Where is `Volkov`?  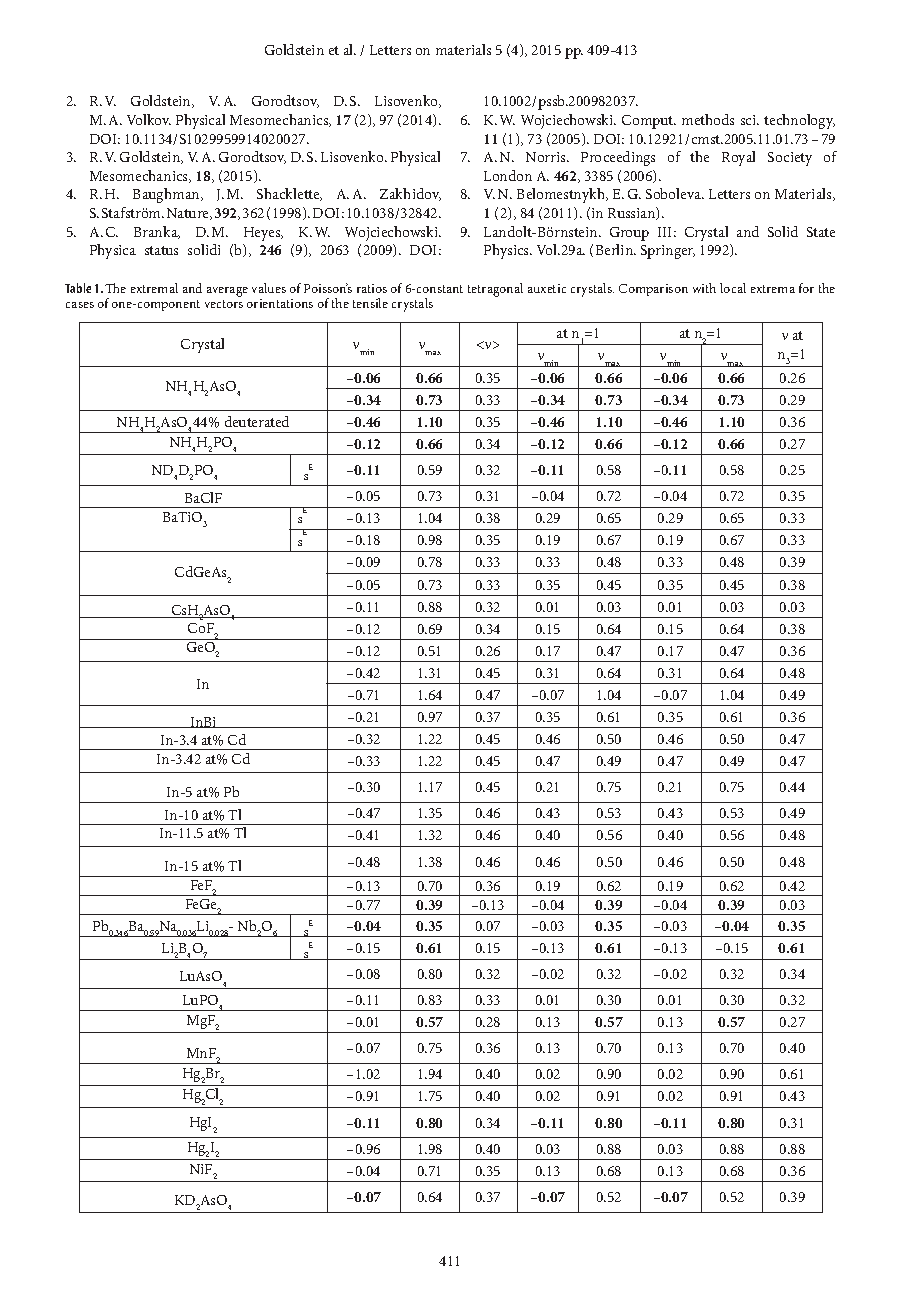
Volkov is located at coordinates (149, 119).
